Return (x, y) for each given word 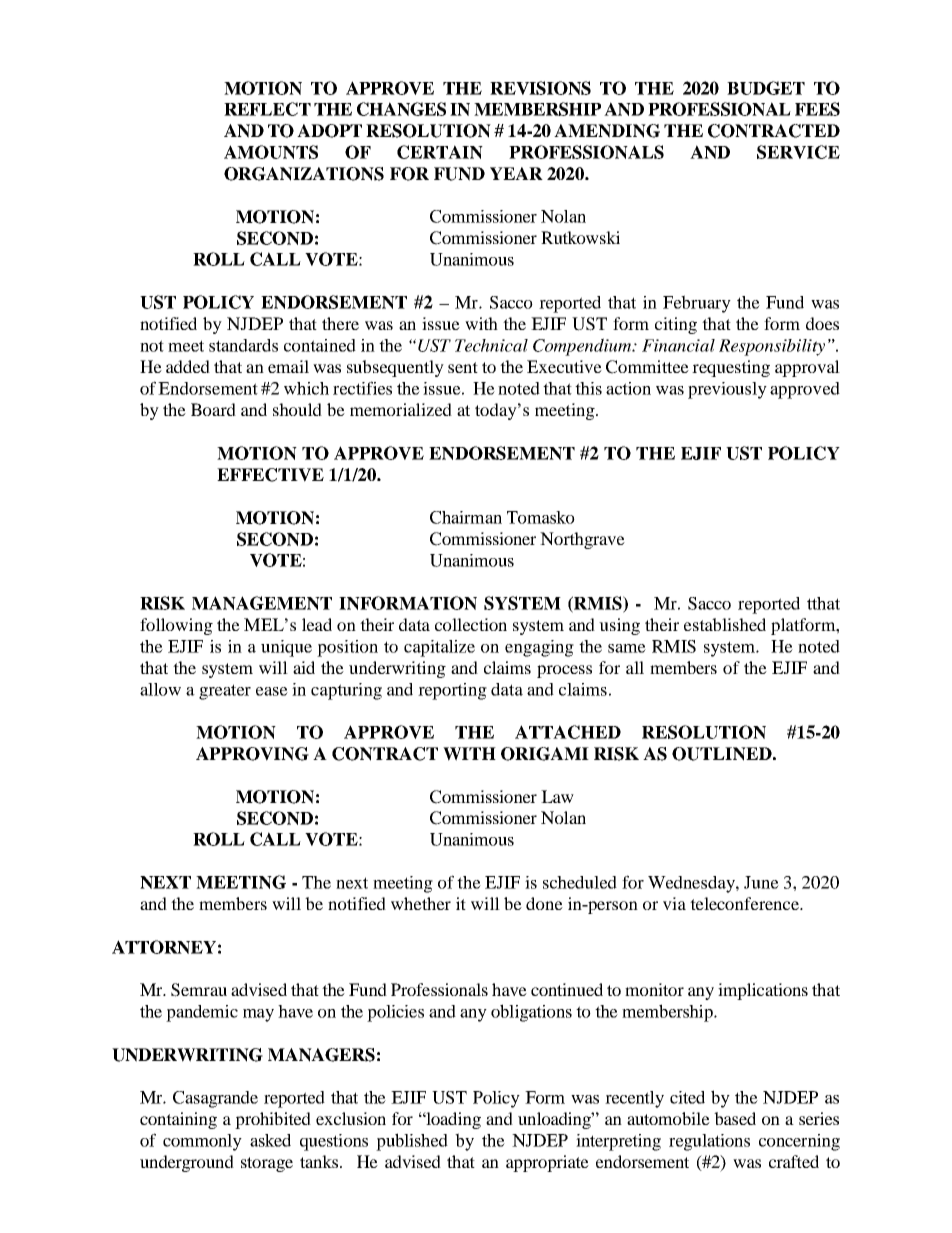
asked (270, 1140)
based (735, 1118)
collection (471, 624)
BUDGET (766, 88)
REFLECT (267, 109)
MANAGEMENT (262, 603)
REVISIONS (540, 88)
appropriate (547, 1163)
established (725, 624)
